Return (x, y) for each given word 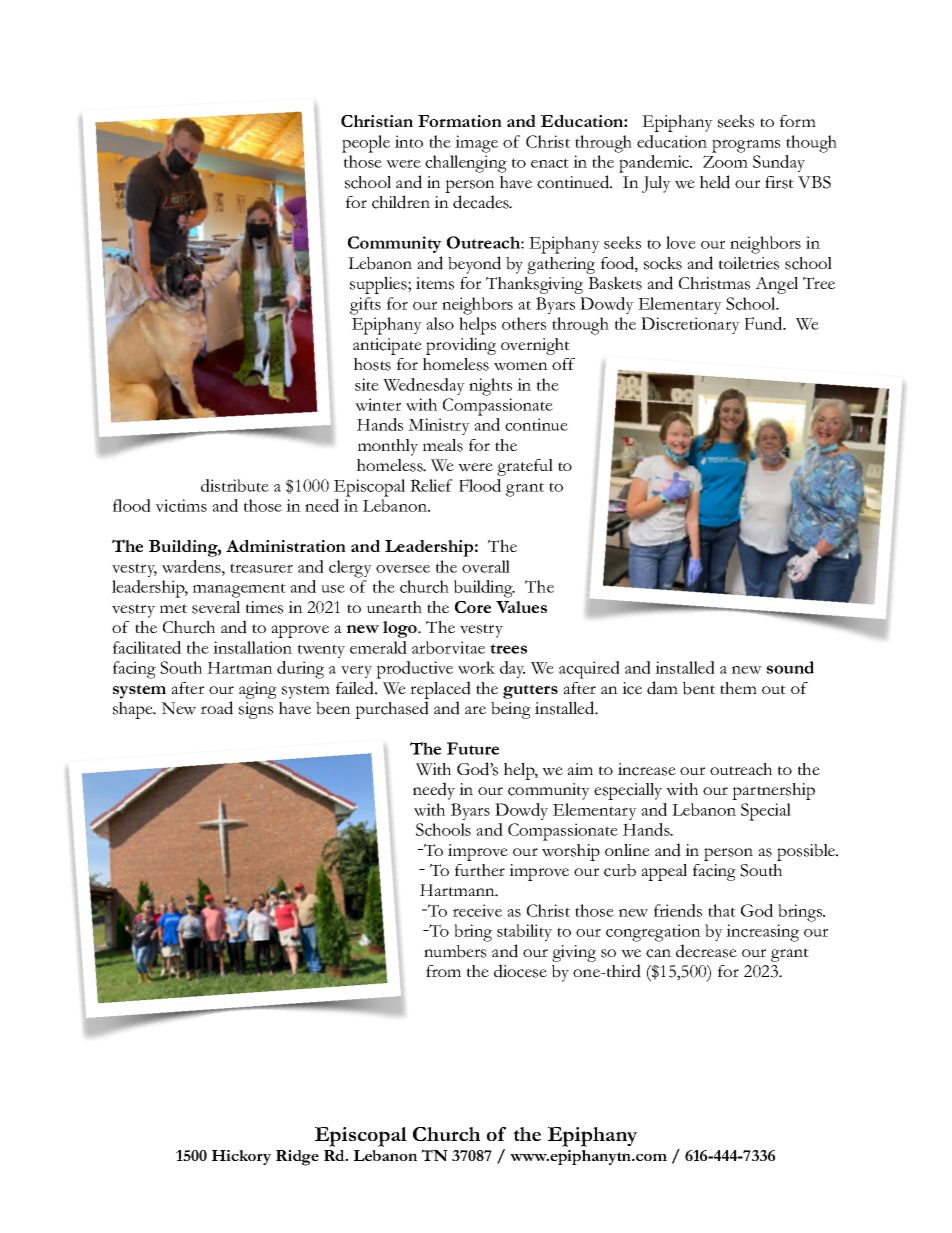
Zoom (725, 161)
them (738, 688)
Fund (765, 323)
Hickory (241, 1157)
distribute (235, 485)
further (480, 870)
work (476, 667)
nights (490, 387)
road (217, 708)
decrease (706, 951)
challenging (466, 164)
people (366, 144)
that (722, 910)
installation (252, 647)
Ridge (297, 1158)
